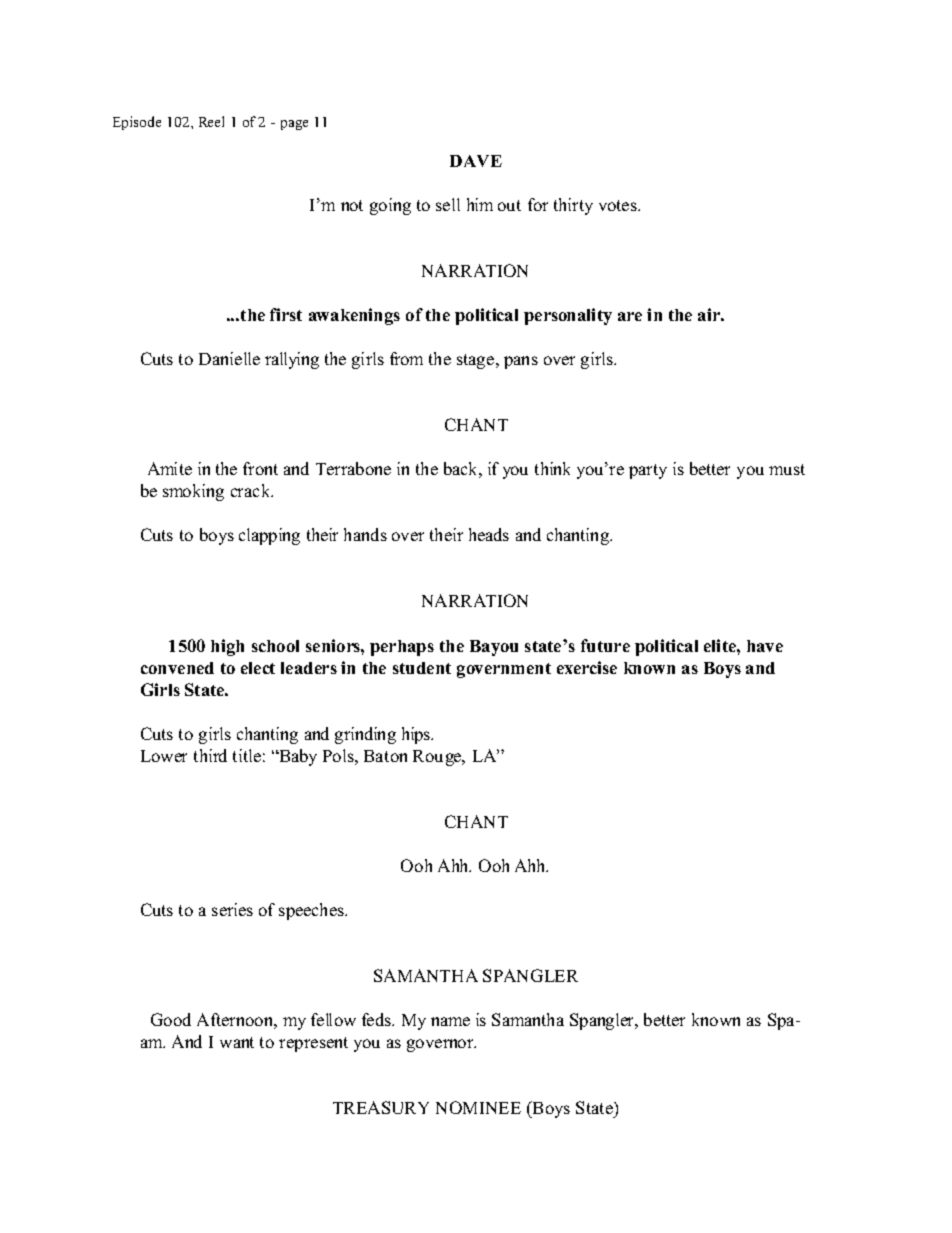 This page has width=952, height=1233. Describe the element at coordinates (232, 909) in the page. I see `series` at that location.
